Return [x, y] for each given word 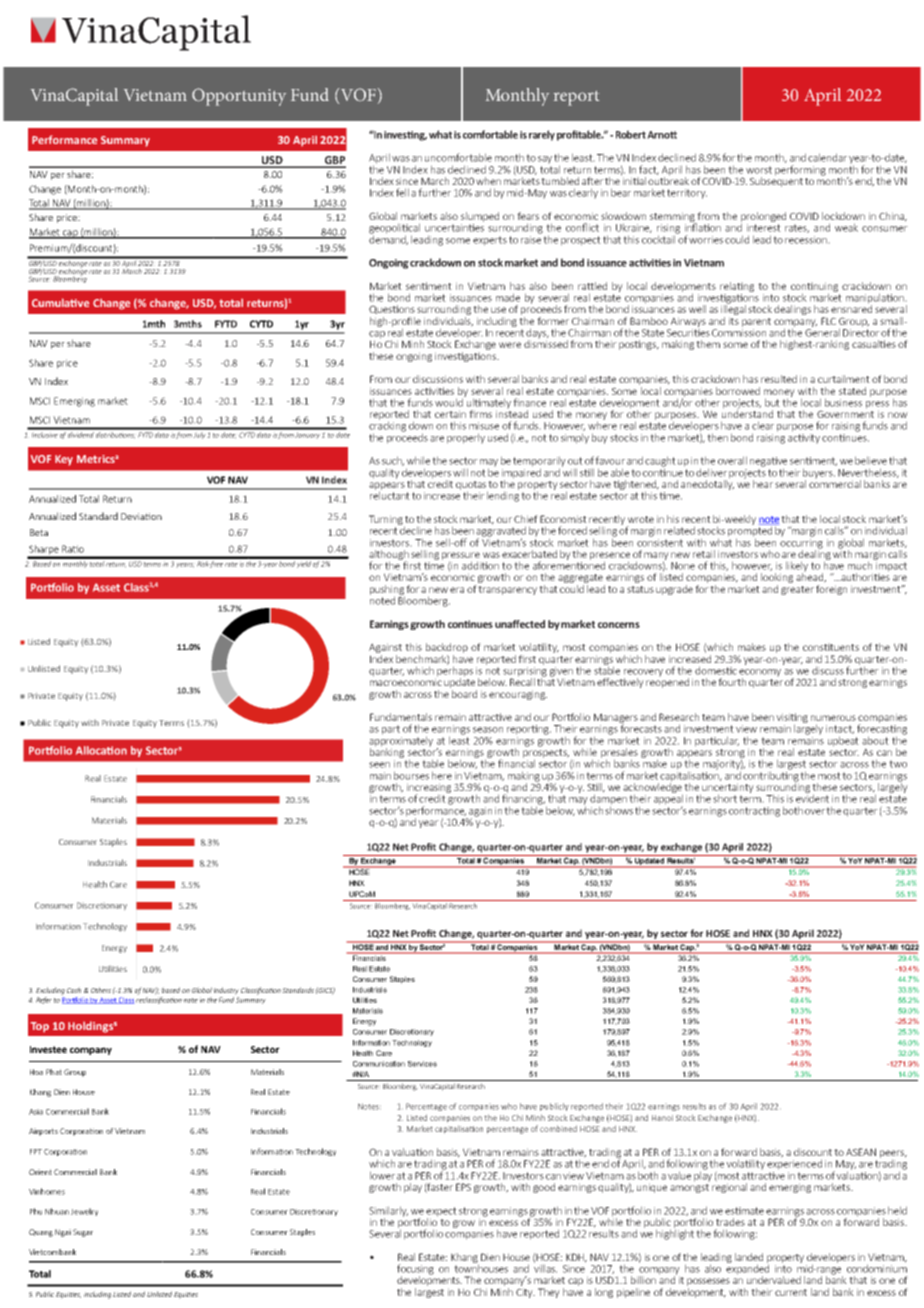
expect [441, 1213]
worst [759, 170]
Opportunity [239, 97]
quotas [472, 487]
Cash [74, 990]
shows [619, 809]
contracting [754, 812]
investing [405, 136]
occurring [801, 543]
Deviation [141, 516]
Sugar [83, 1233]
